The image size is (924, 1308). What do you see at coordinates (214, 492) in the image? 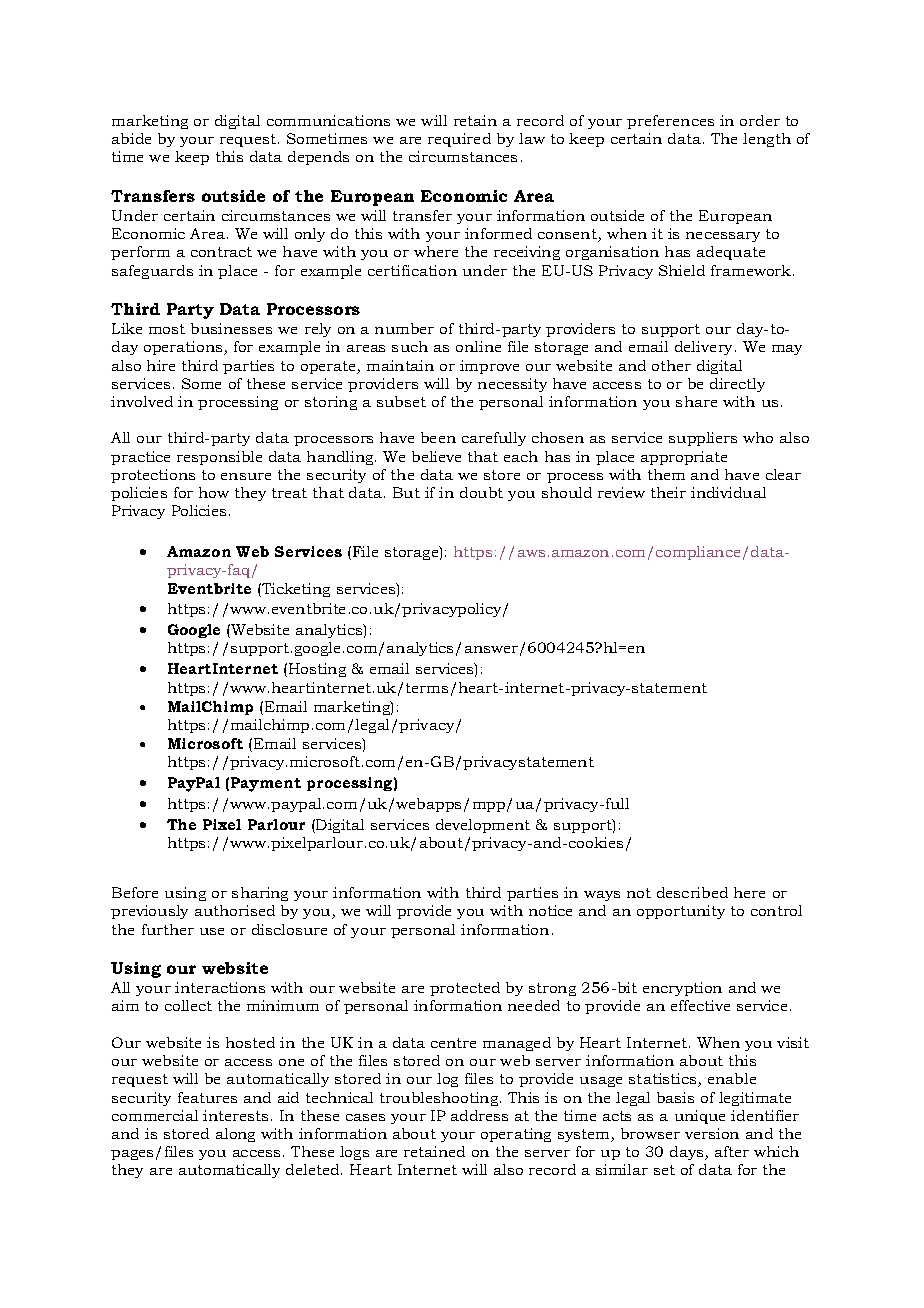
I see `how` at bounding box center [214, 492].
